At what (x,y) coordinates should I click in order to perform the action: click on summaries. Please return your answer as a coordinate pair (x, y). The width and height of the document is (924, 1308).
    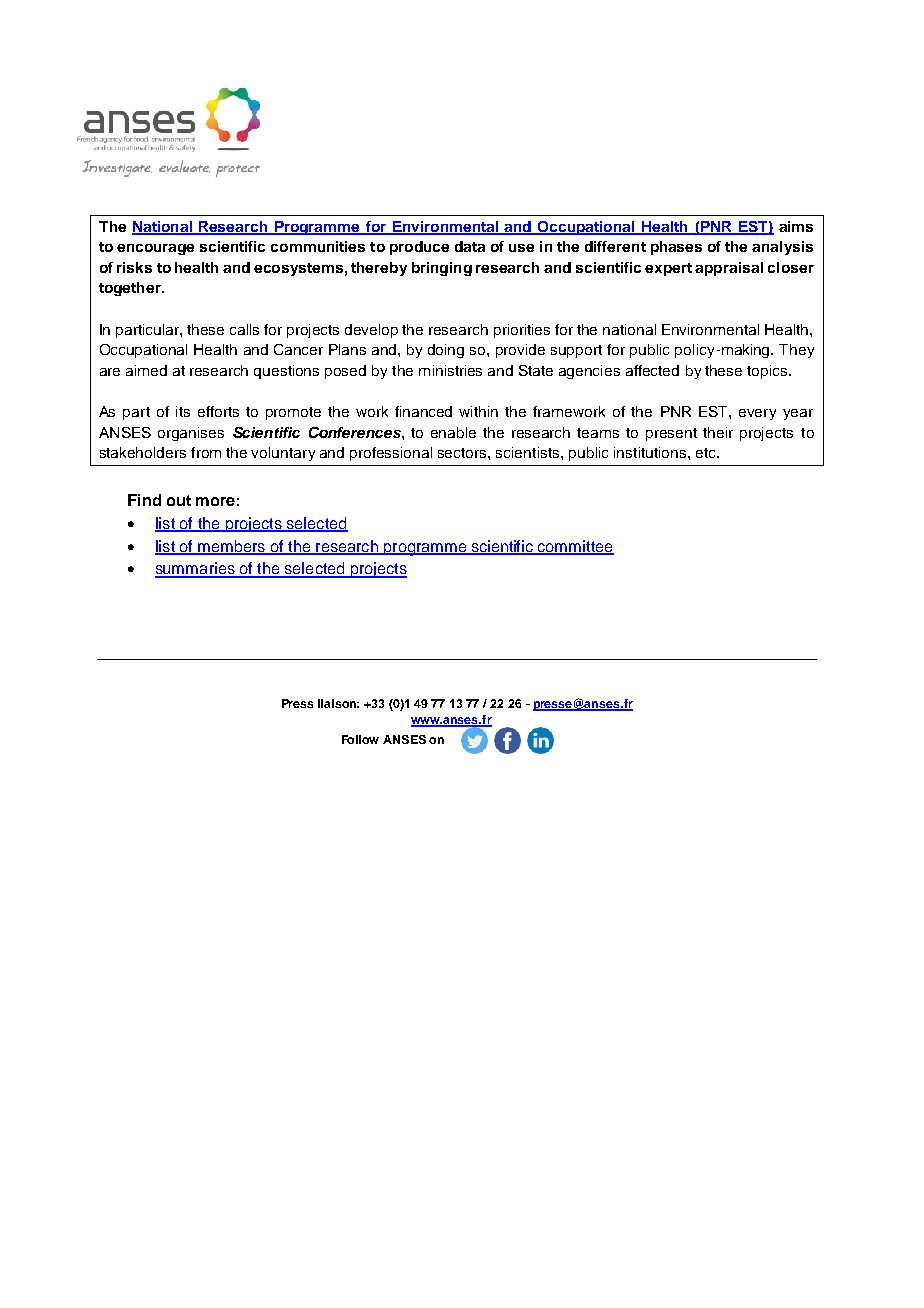
    Looking at the image, I should click on (196, 569).
